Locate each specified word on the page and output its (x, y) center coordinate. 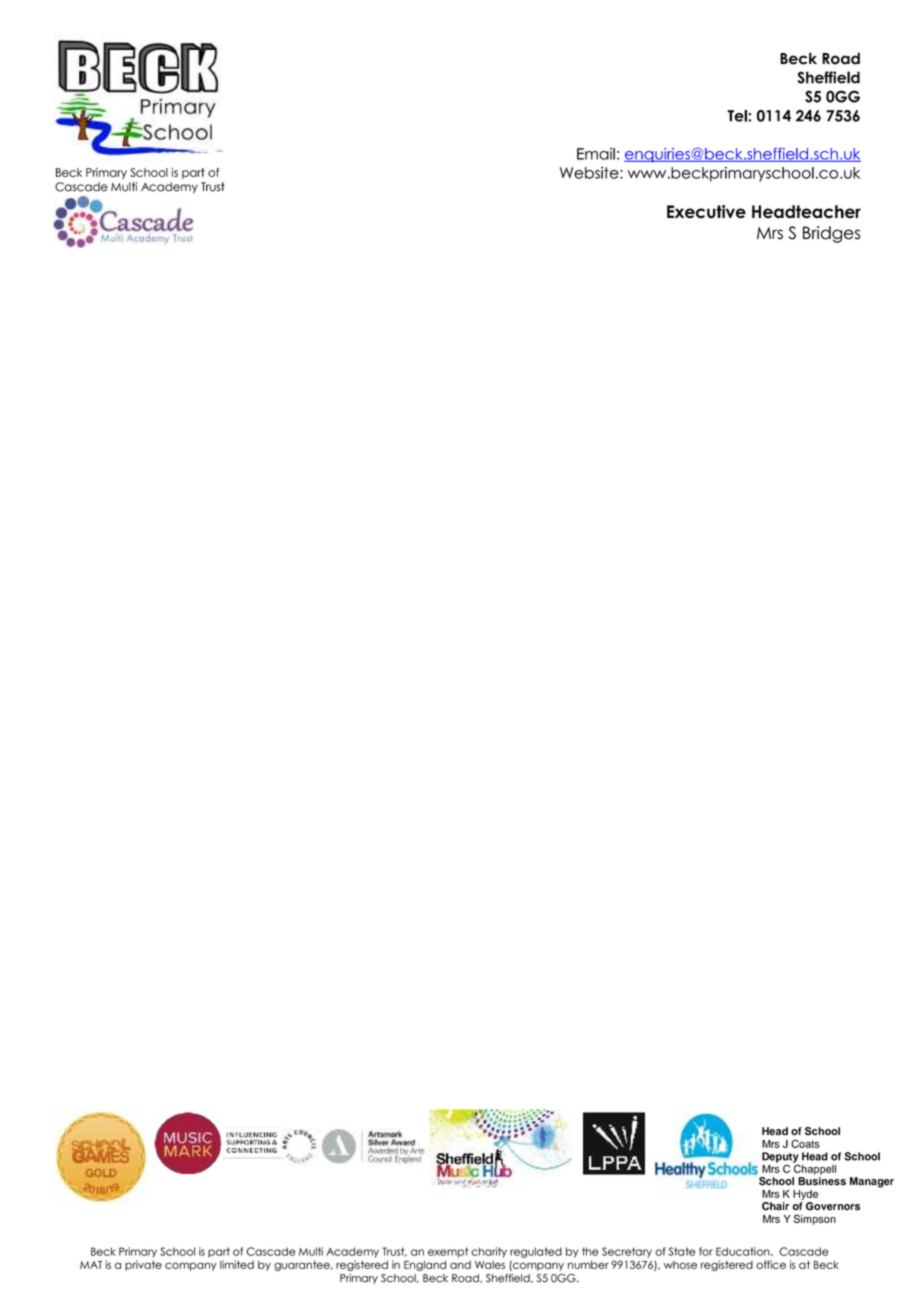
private (143, 1265)
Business (822, 1181)
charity (489, 1252)
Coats (805, 1143)
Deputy (780, 1158)
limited (237, 1264)
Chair (775, 1206)
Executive (706, 212)
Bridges (831, 234)
